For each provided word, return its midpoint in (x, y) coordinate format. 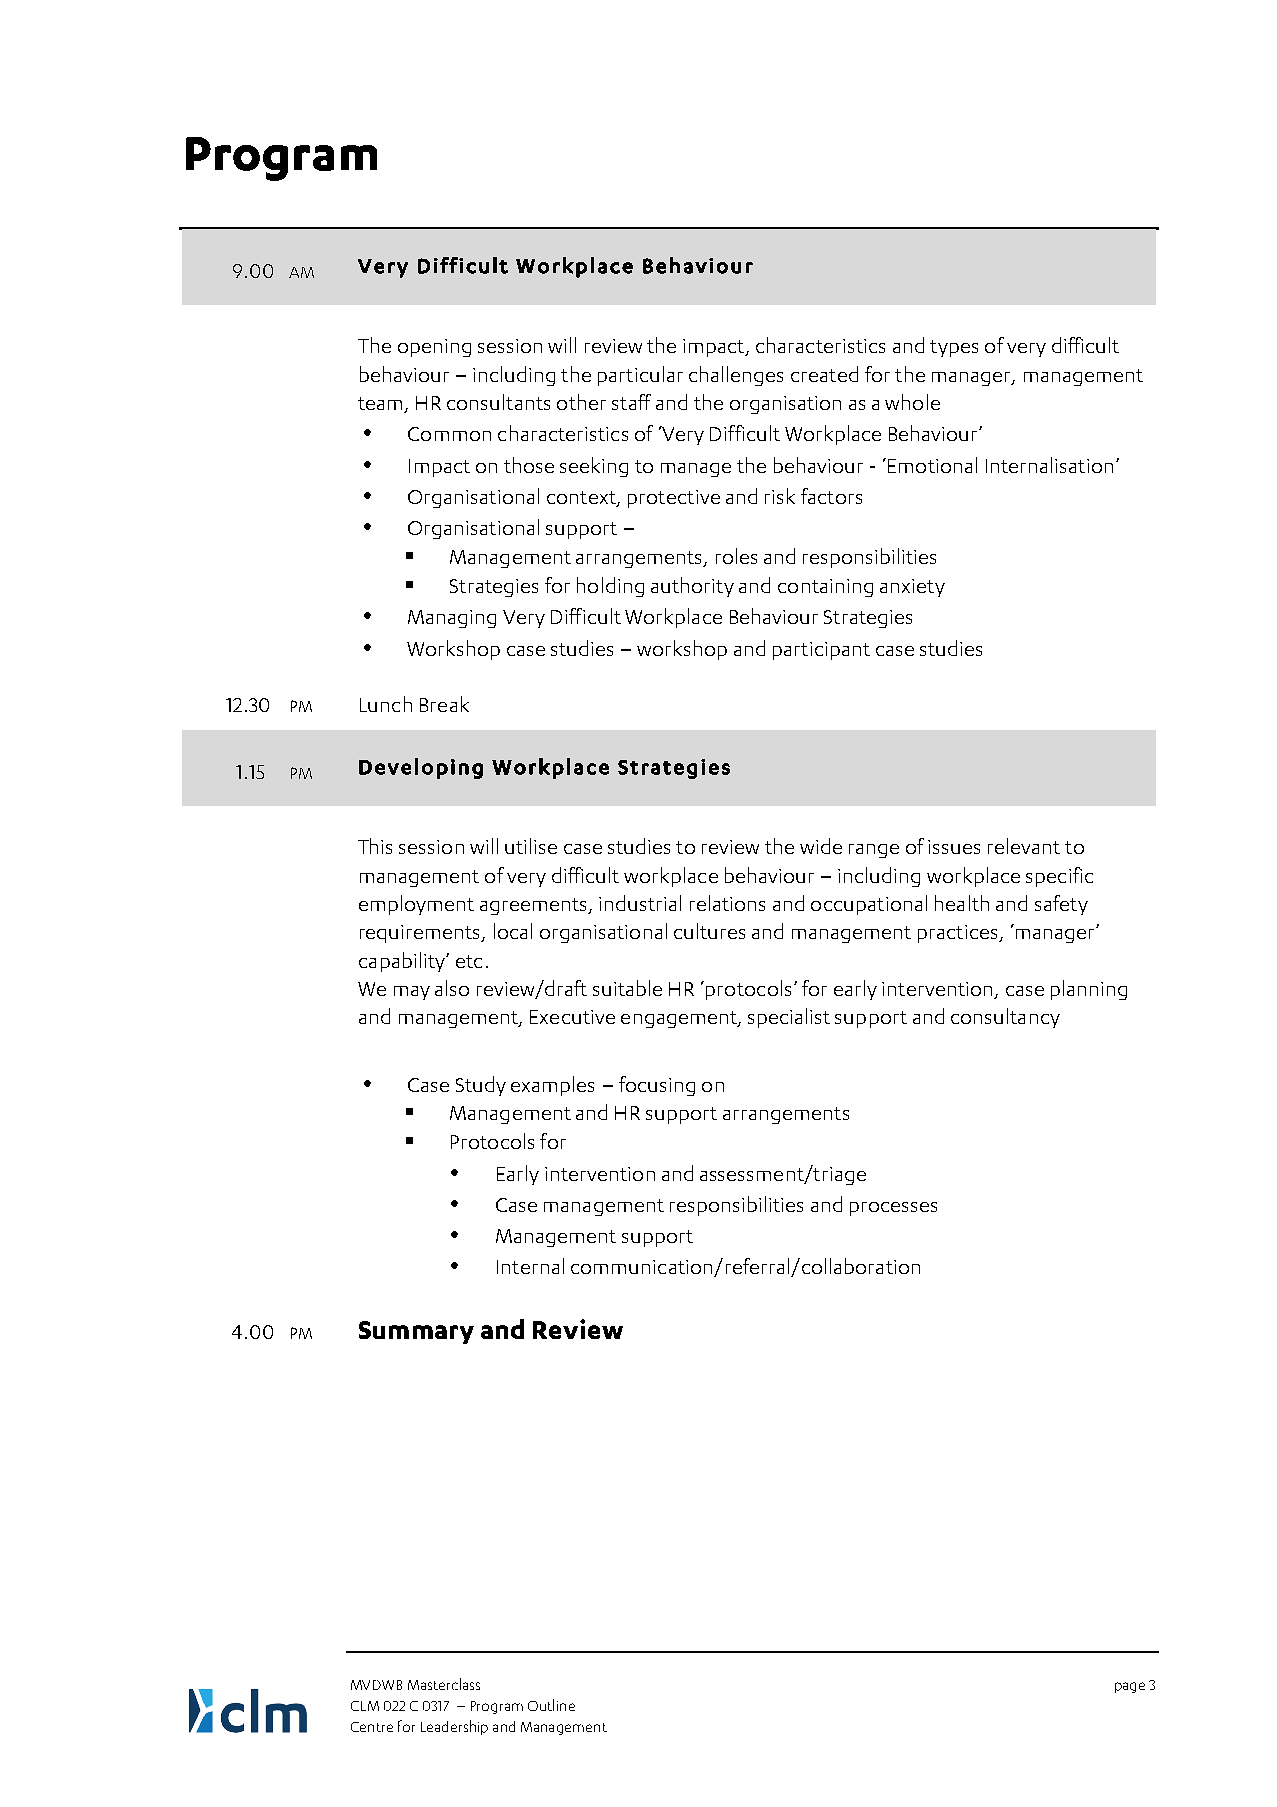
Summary (416, 1332)
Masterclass (444, 1684)
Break (444, 704)
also (452, 988)
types (954, 348)
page (1130, 1687)
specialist (789, 1018)
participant (821, 651)
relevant (1024, 846)
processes (893, 1209)
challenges (736, 376)
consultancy (1005, 1018)
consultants (498, 402)
